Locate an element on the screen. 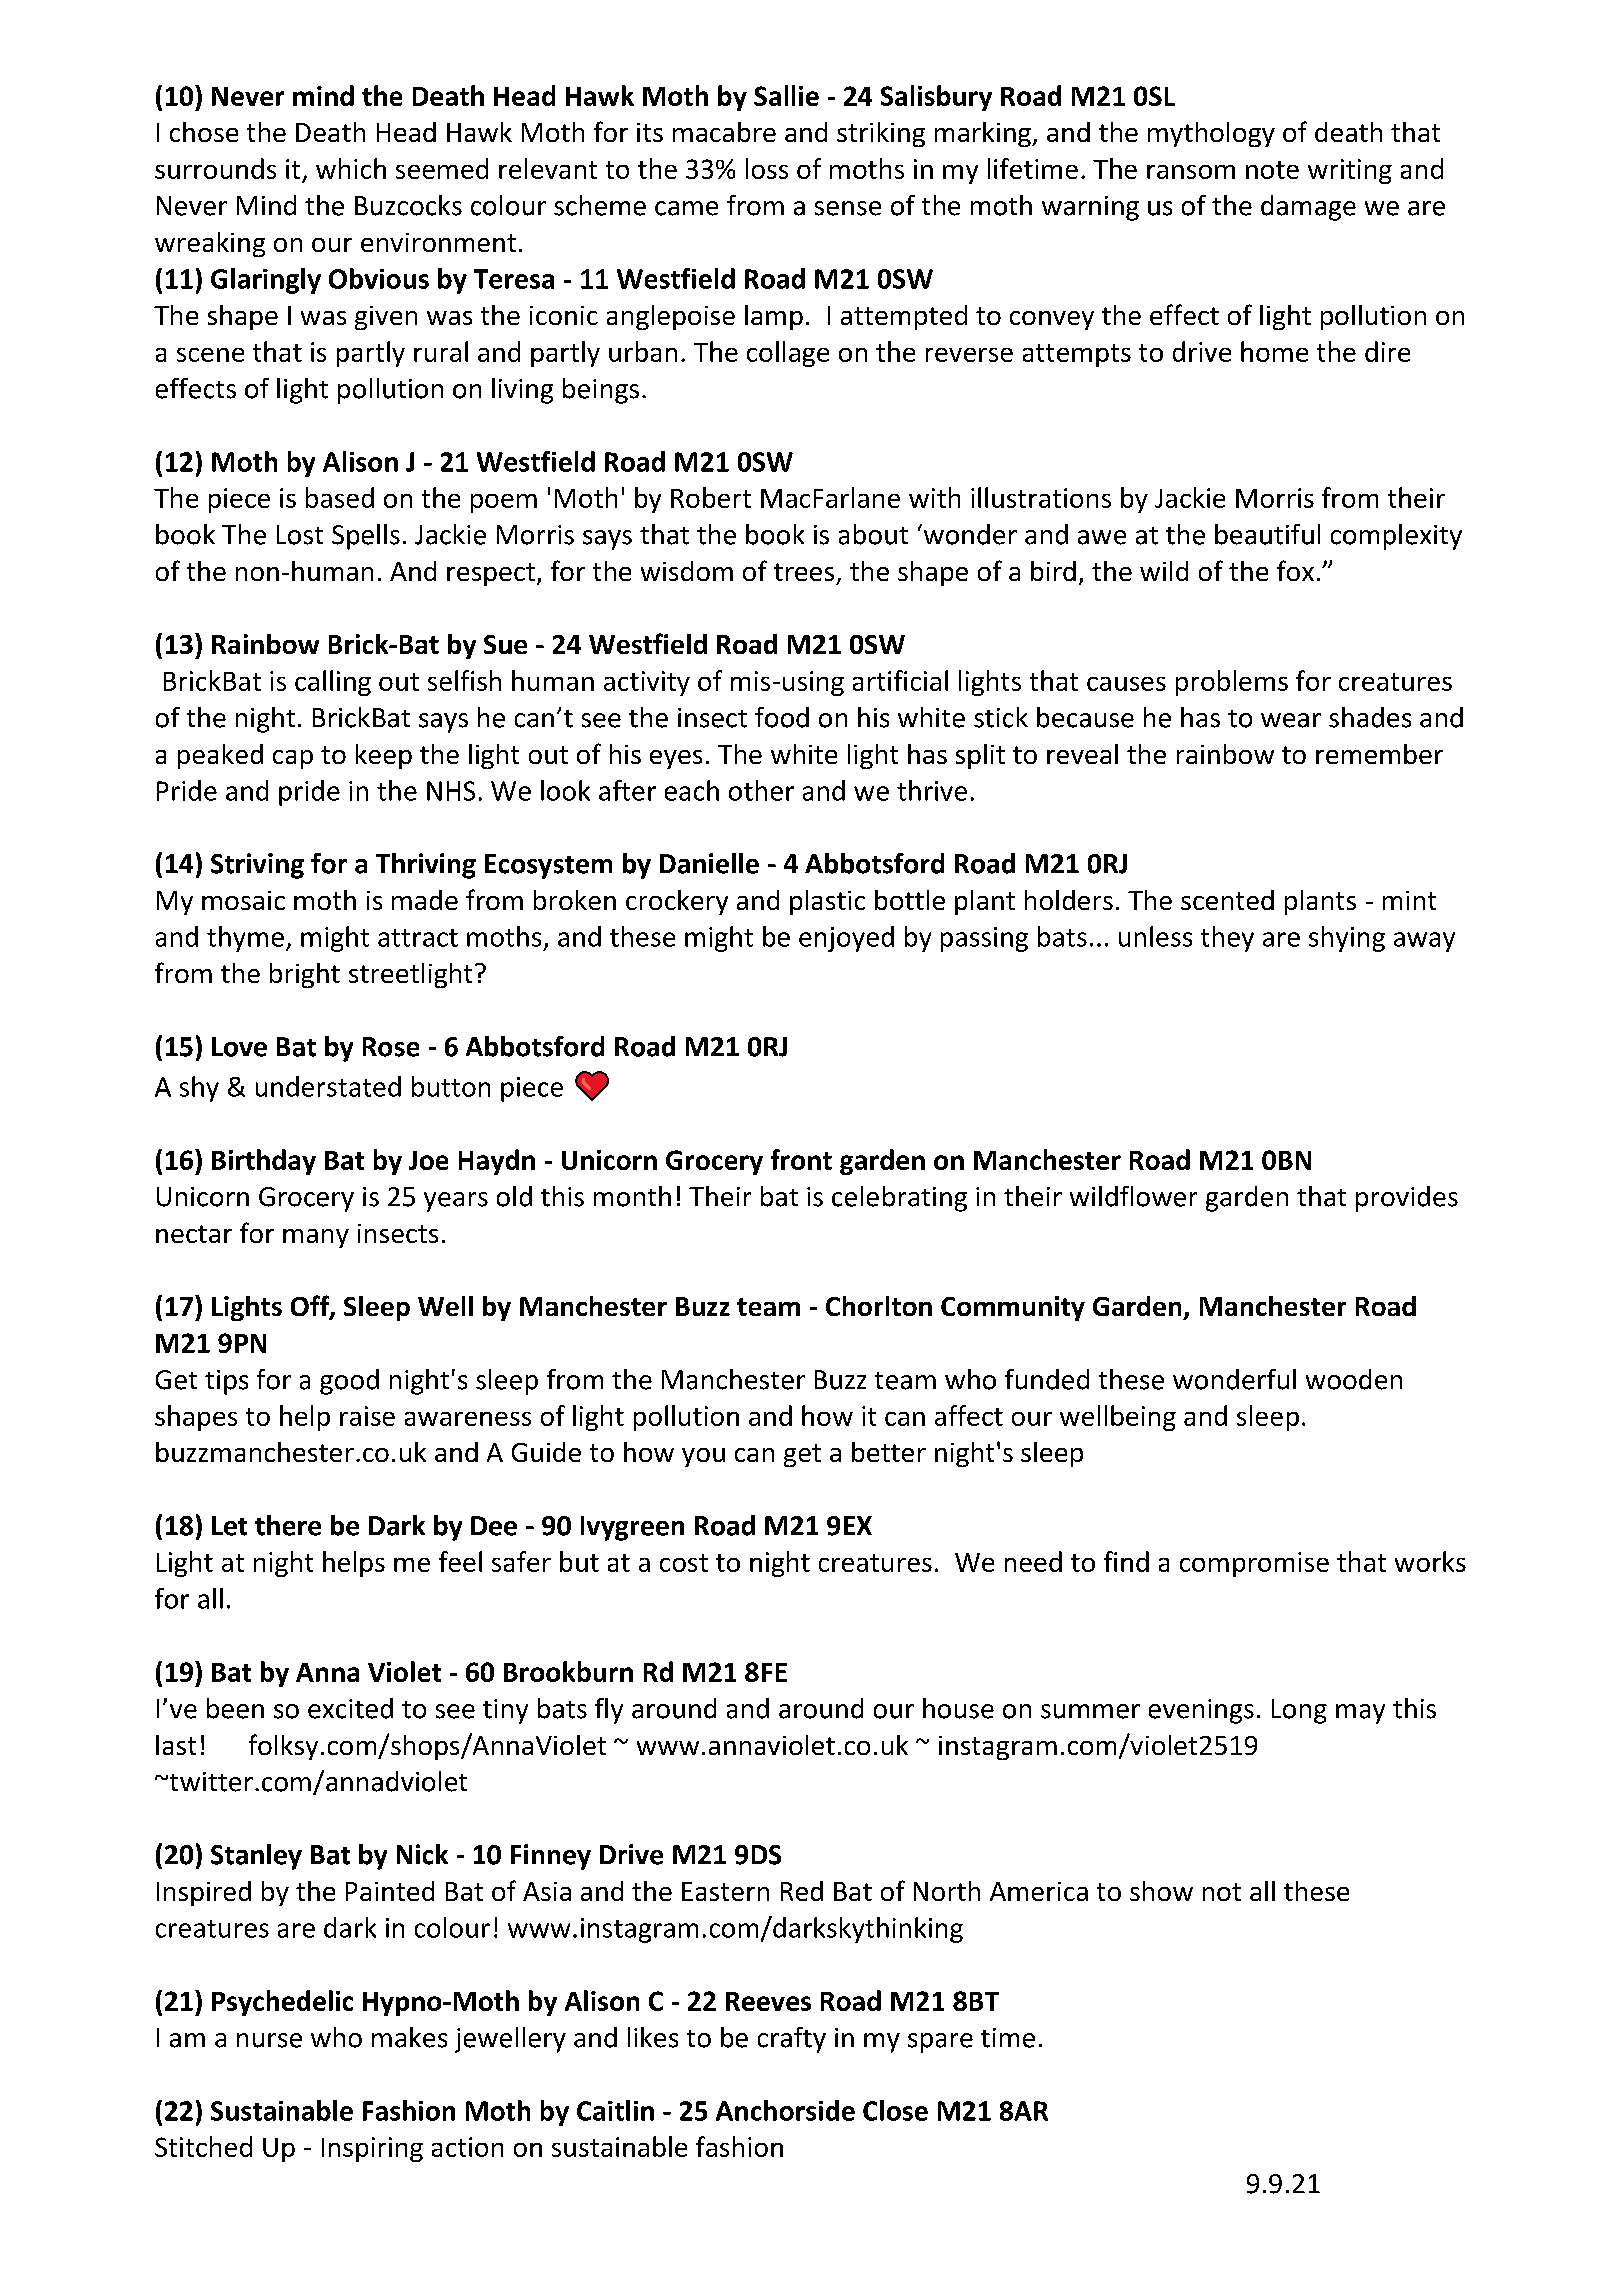 The image size is (1621, 2292). provides is located at coordinates (1407, 1199).
